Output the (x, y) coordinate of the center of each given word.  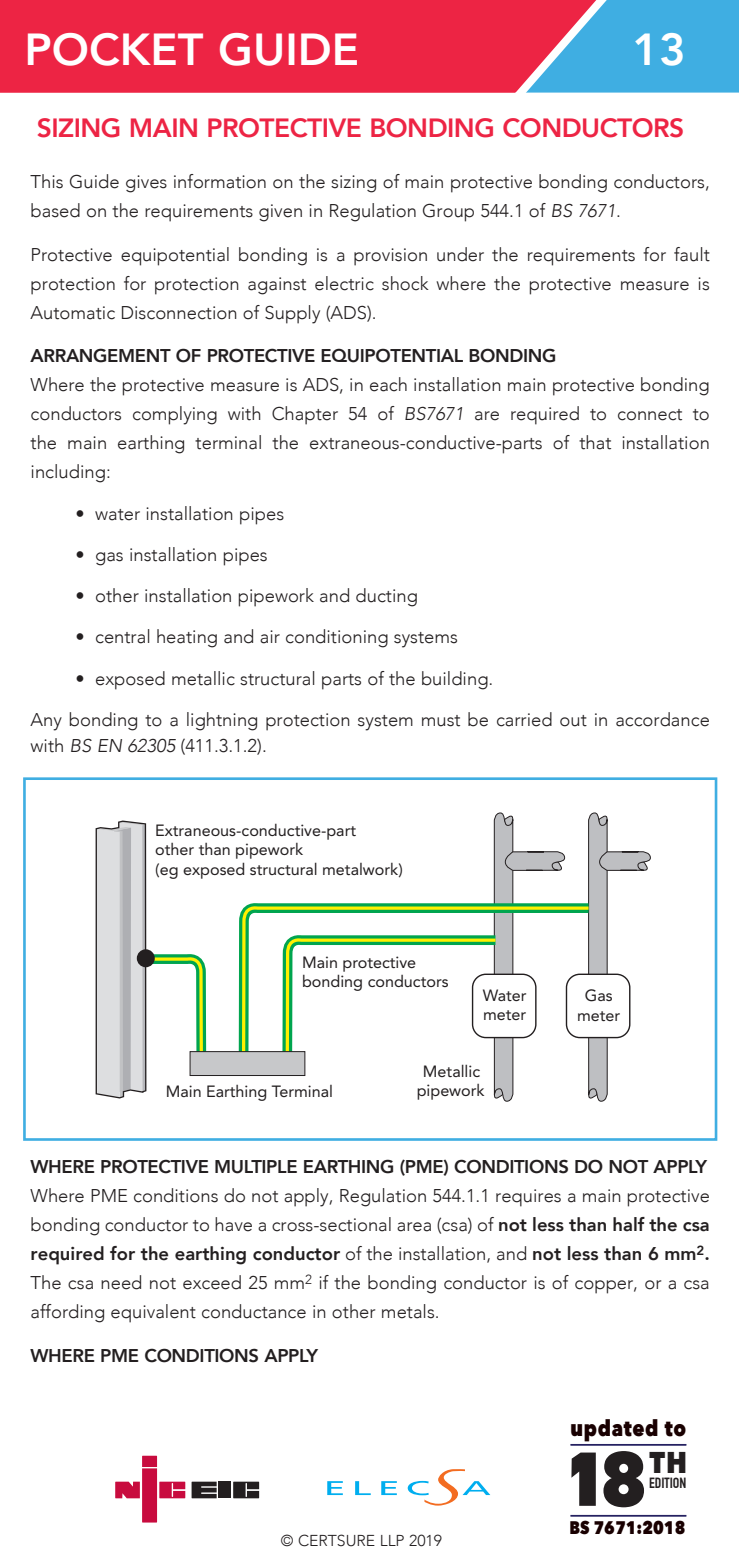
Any (46, 722)
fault (692, 254)
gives (146, 184)
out (573, 721)
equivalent (153, 1313)
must (441, 721)
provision (390, 257)
